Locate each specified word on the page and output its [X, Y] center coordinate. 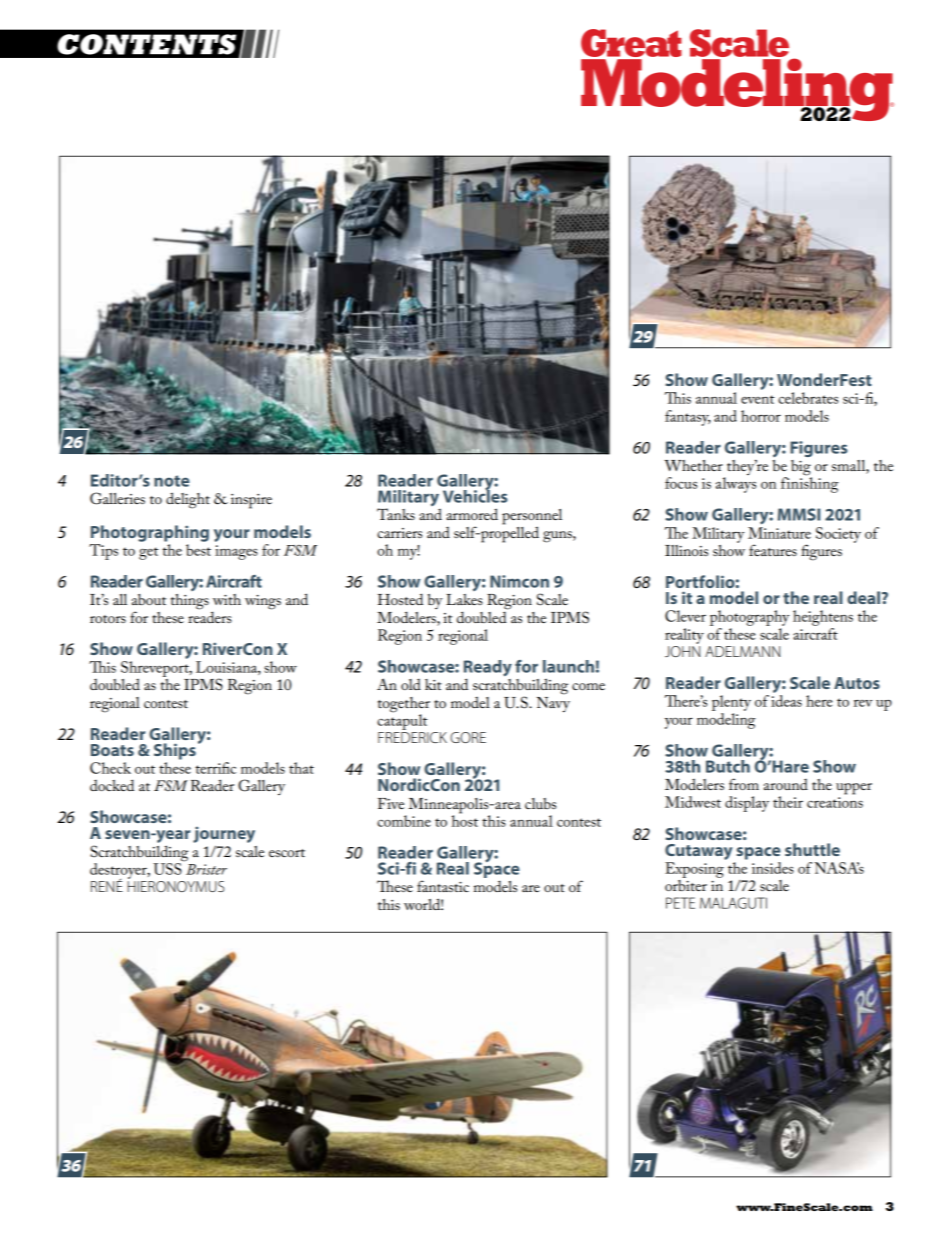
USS [168, 868]
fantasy [688, 418]
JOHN [682, 651]
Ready [488, 669]
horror [761, 416]
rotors [108, 619]
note [172, 481]
